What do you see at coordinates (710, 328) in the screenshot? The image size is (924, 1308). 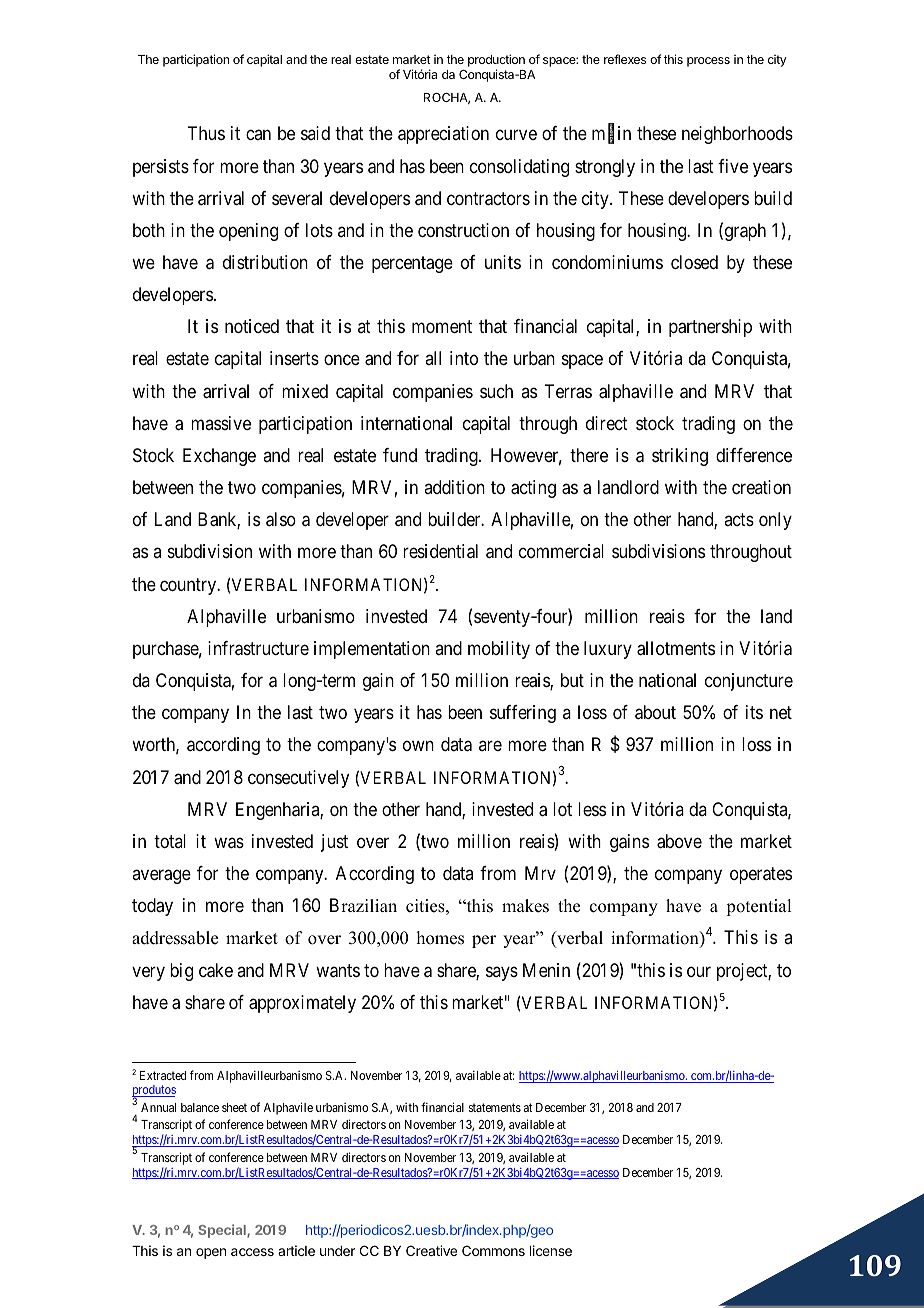 I see `partnership` at bounding box center [710, 328].
